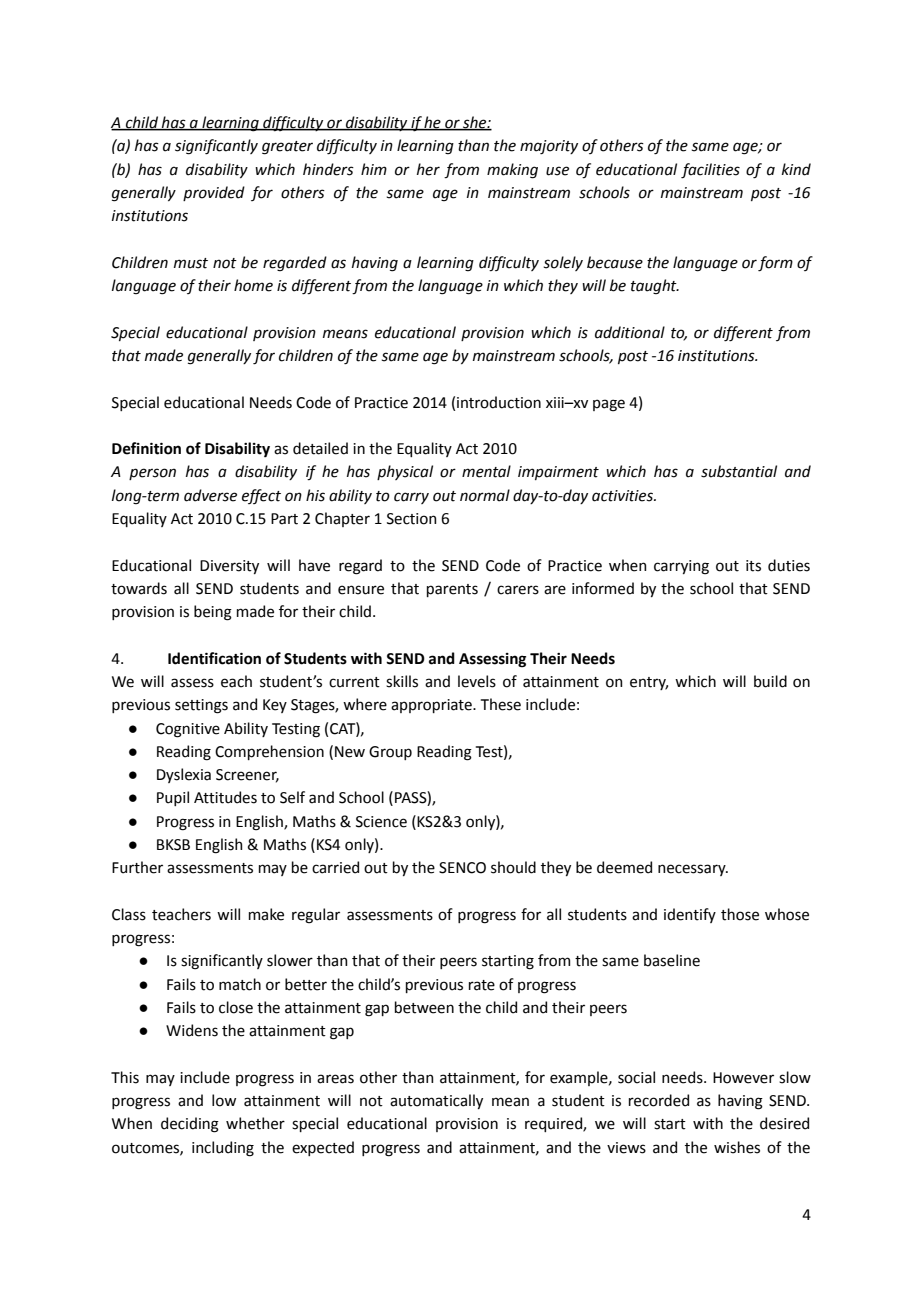 This screenshot has height=1307, width=924. I want to click on making, so click(512, 171).
